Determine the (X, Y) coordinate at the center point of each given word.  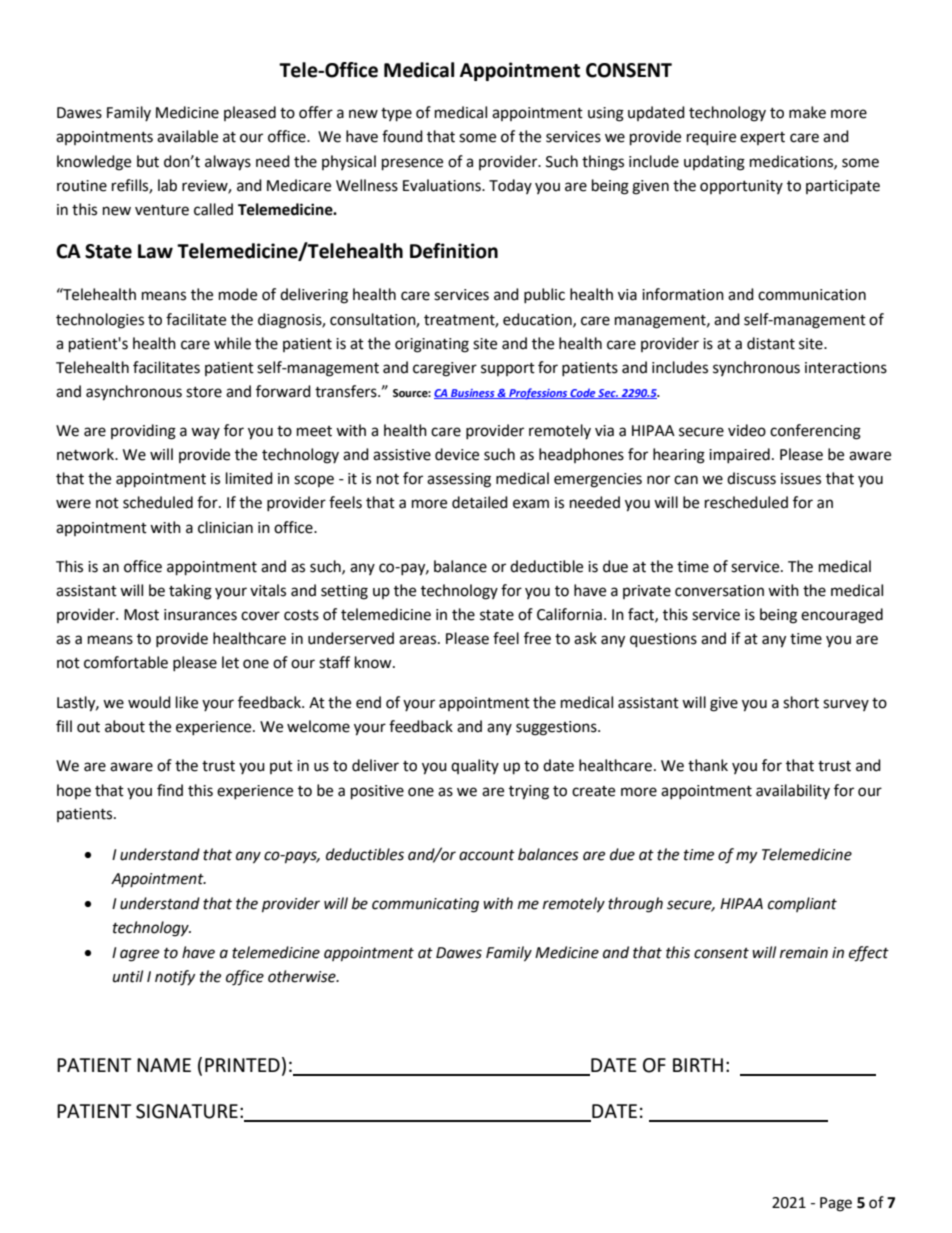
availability (793, 791)
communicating (425, 905)
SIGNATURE (187, 1111)
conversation (719, 591)
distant (771, 343)
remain (804, 953)
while (232, 343)
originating (432, 345)
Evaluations (443, 185)
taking (190, 592)
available (187, 136)
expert (762, 138)
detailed (480, 502)
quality (475, 766)
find (170, 790)
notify (175, 978)
